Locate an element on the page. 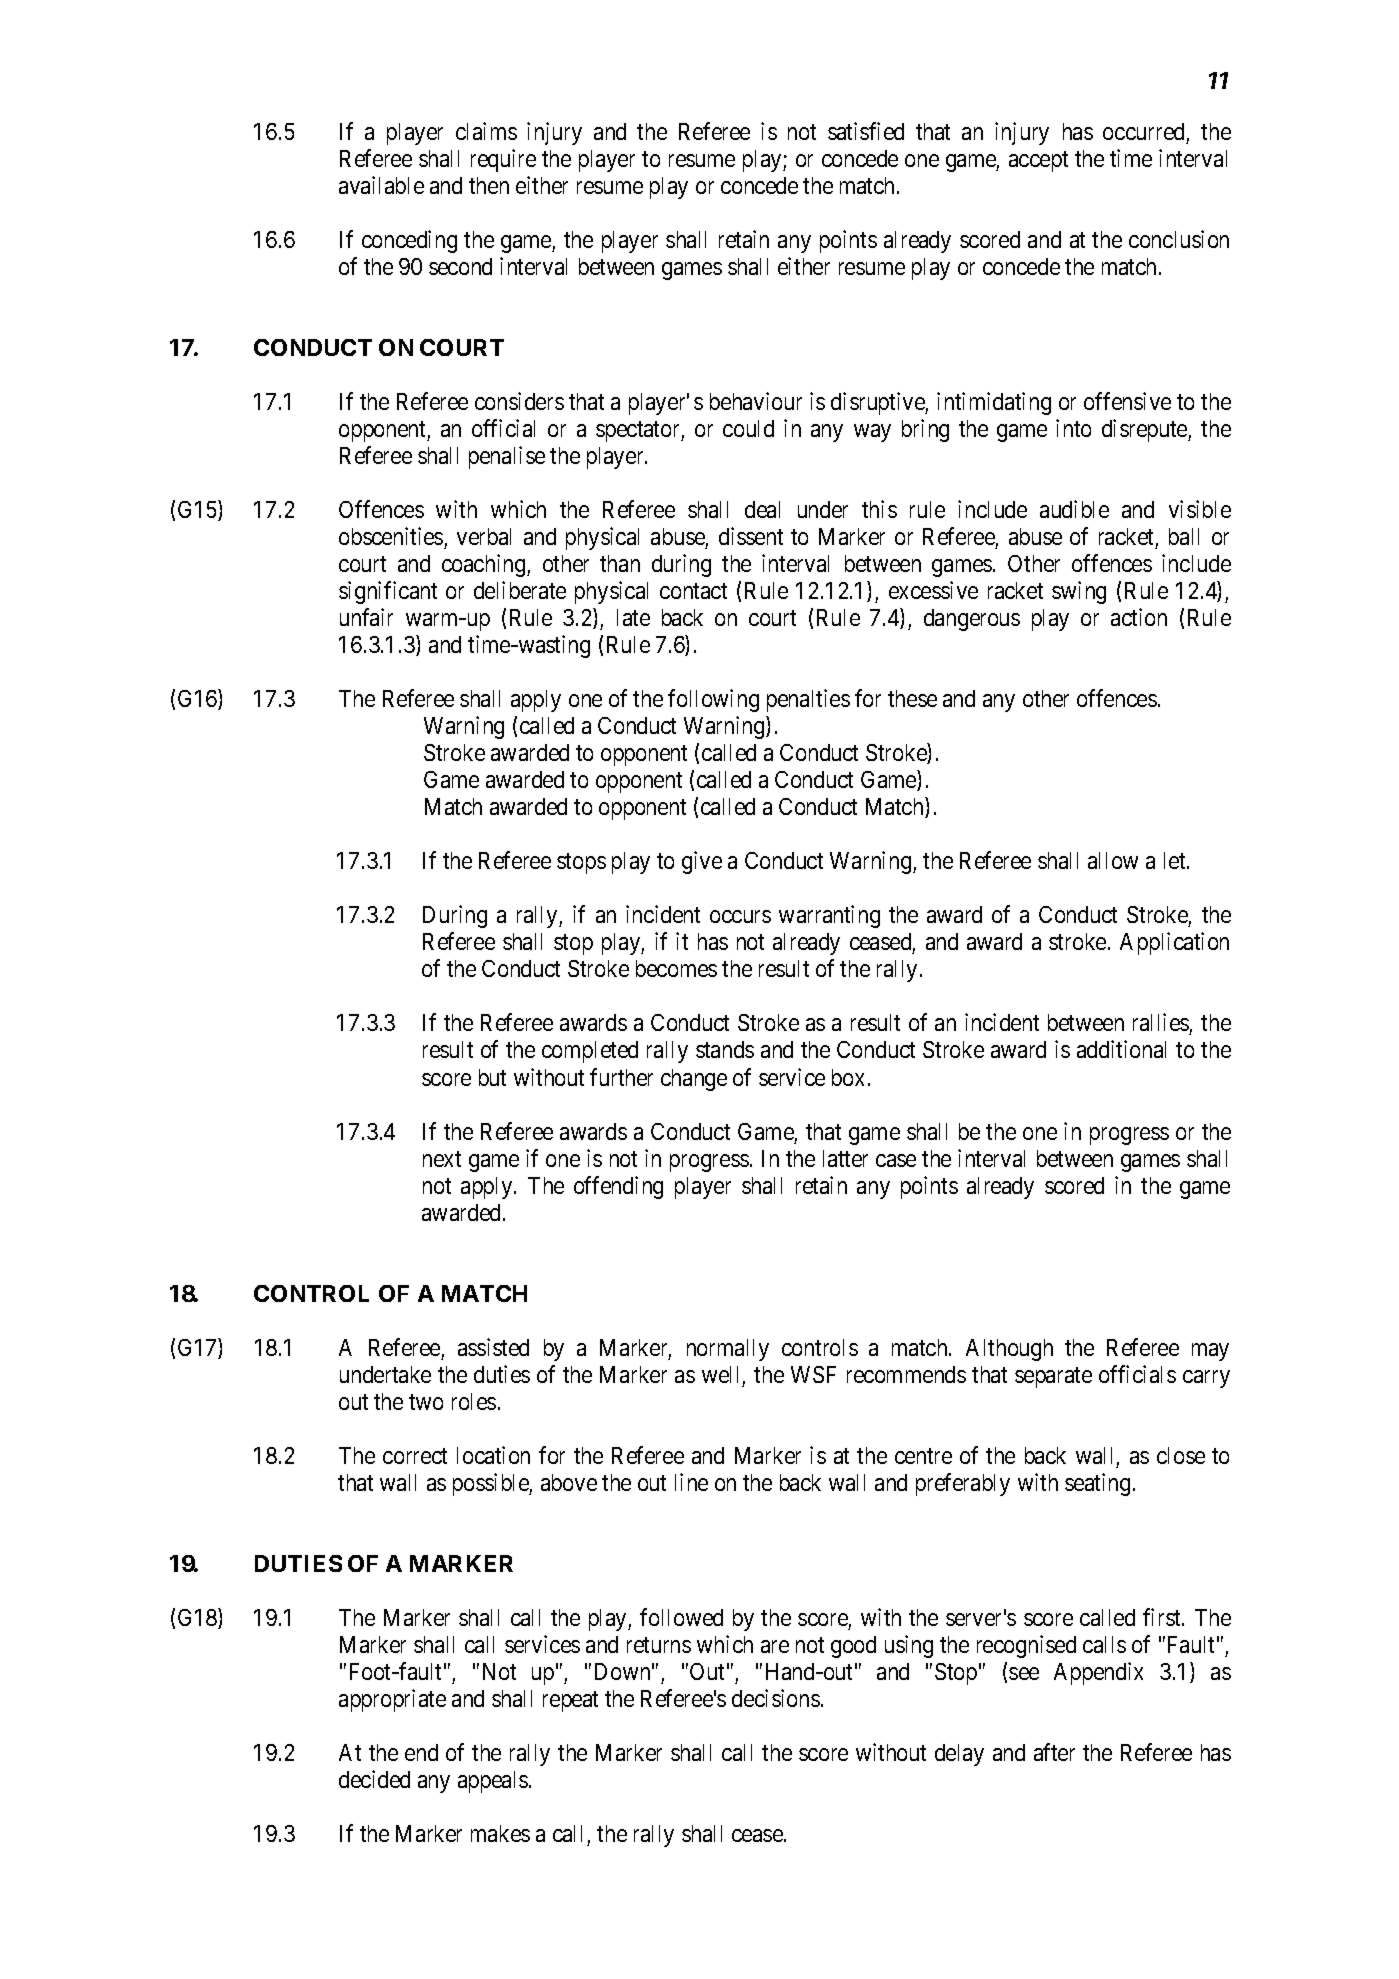 This document has height=1979, width=1399. accept is located at coordinates (1038, 161).
